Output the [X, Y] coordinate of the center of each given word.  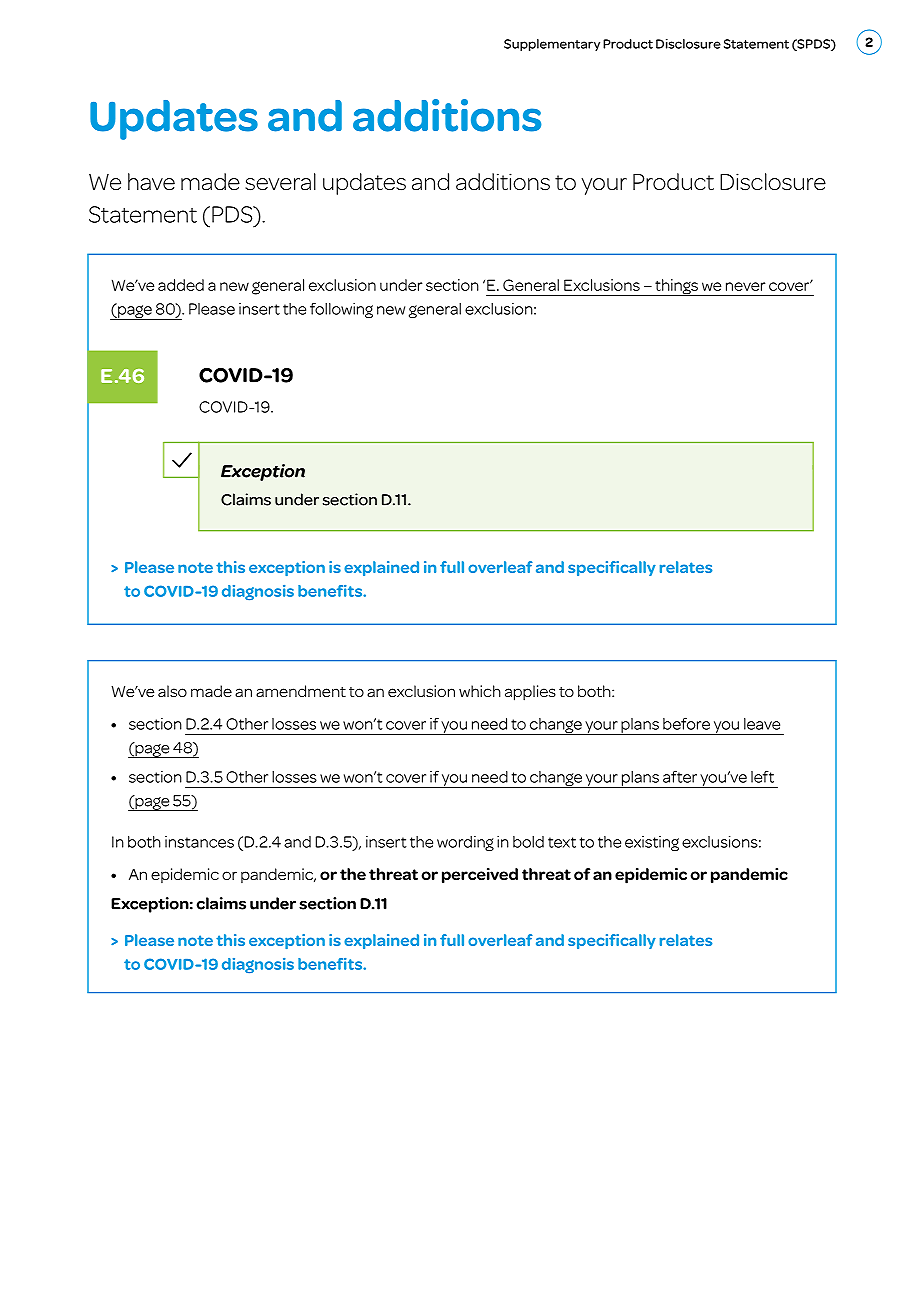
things [676, 287]
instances [199, 842]
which [480, 691]
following [341, 310]
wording [465, 843]
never [745, 286]
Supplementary [552, 45]
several [280, 182]
